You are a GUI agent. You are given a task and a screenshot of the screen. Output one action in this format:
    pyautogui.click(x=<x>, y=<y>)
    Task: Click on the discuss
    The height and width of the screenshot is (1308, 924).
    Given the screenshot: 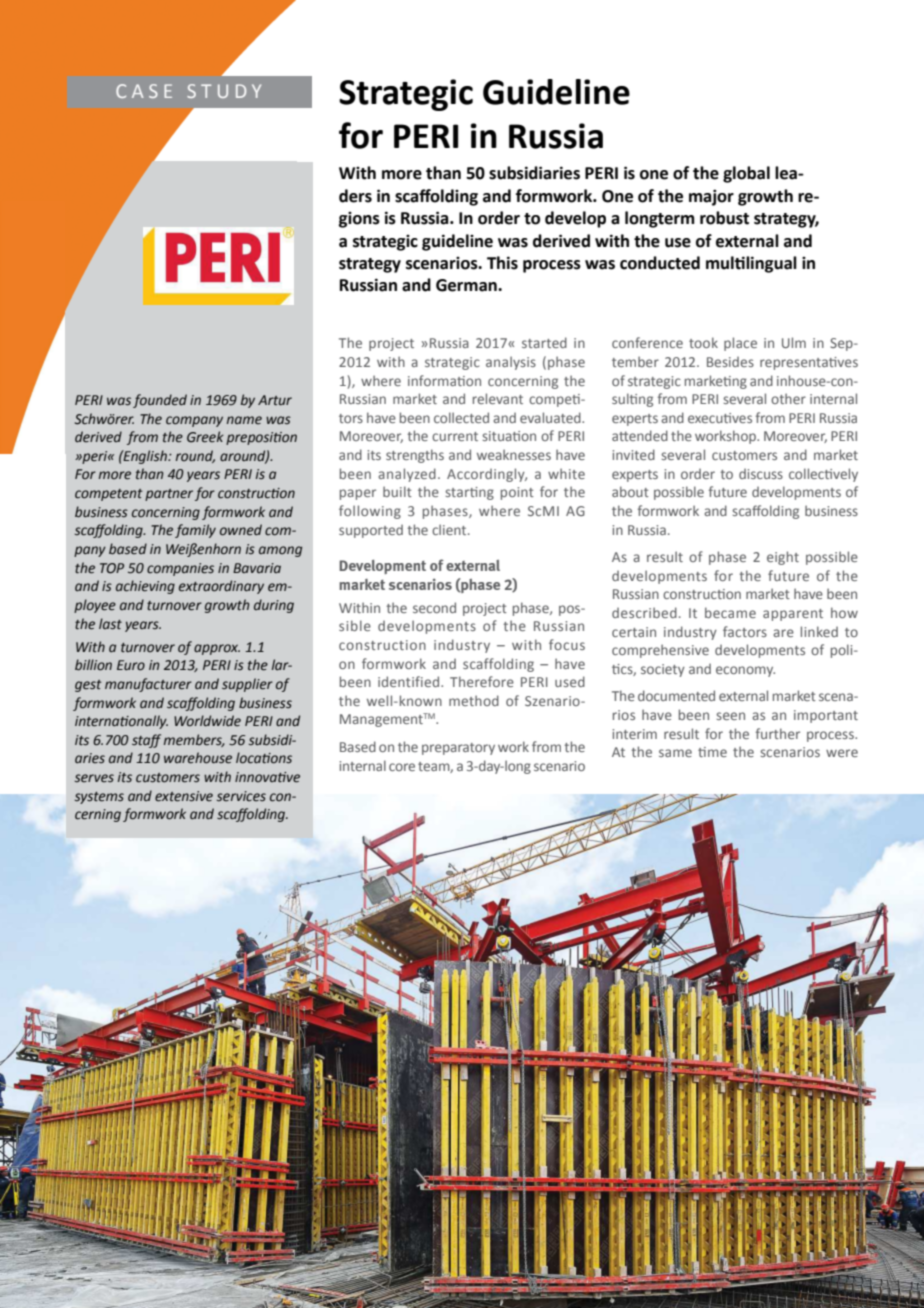 What is the action you would take?
    pyautogui.click(x=761, y=473)
